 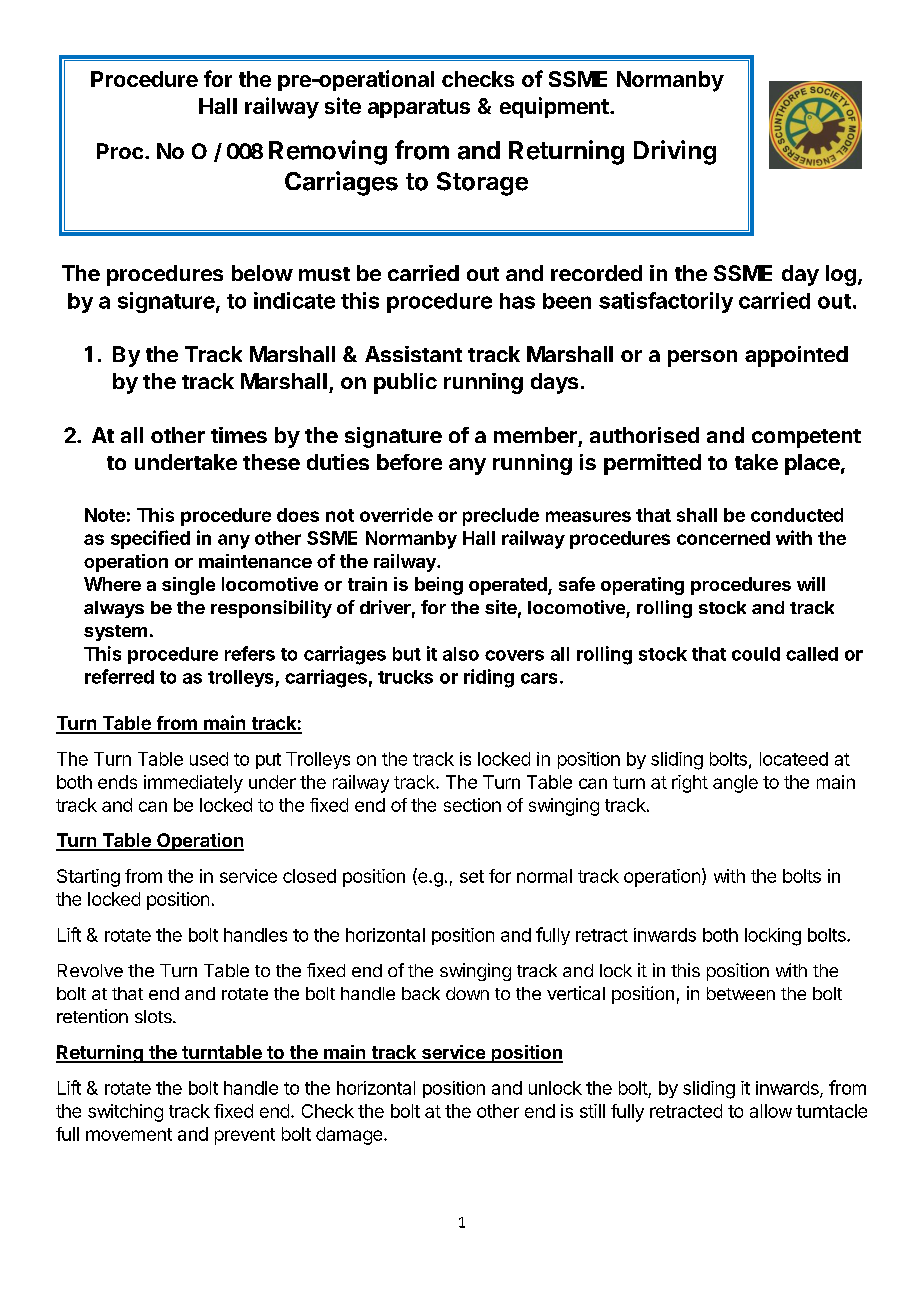 I want to click on apparatus, so click(x=419, y=108).
